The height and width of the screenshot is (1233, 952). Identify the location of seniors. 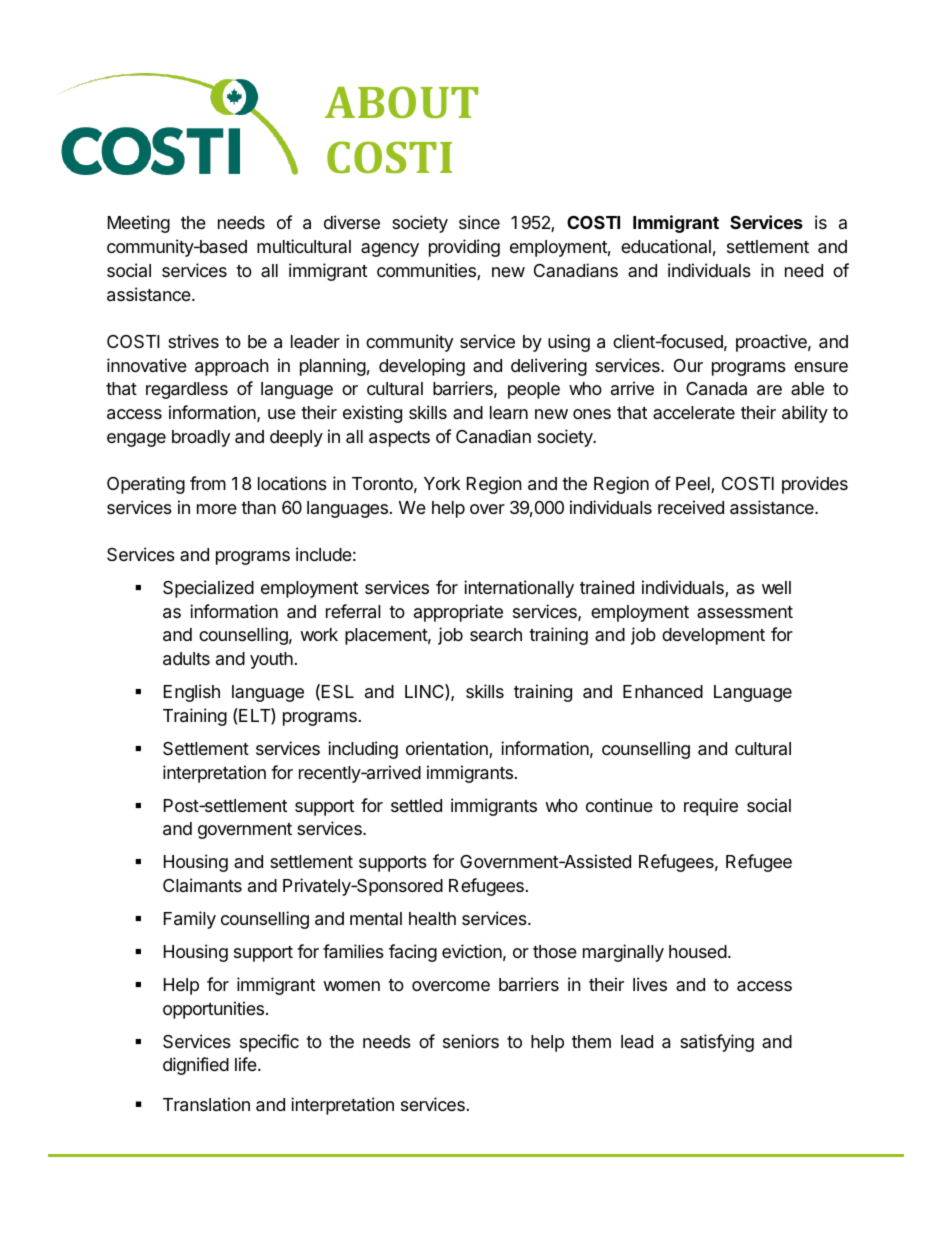
(471, 1041).
